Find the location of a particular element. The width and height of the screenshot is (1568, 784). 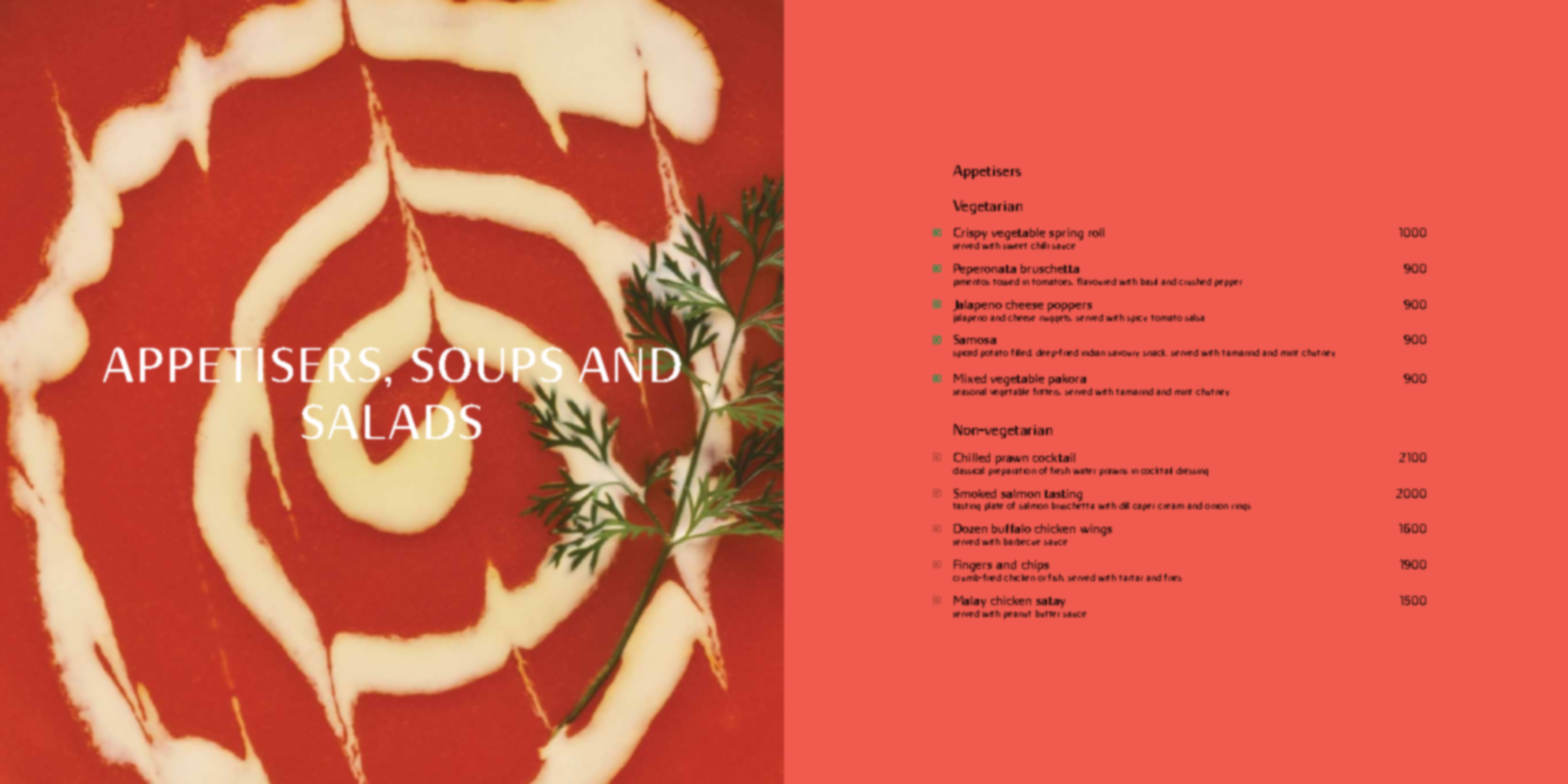

sweet is located at coordinates (1015, 246).
